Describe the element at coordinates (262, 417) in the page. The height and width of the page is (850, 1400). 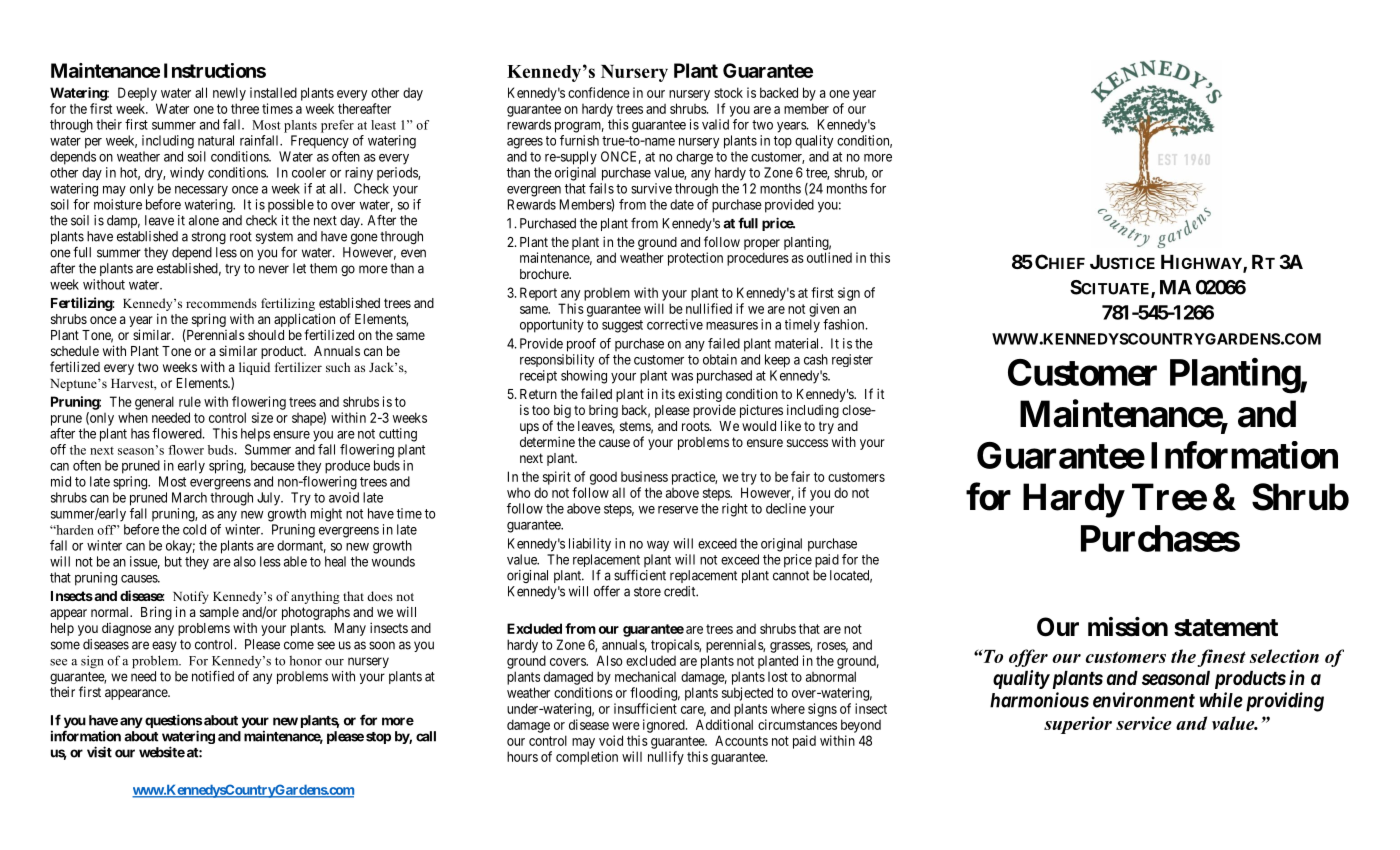
I see `size` at that location.
